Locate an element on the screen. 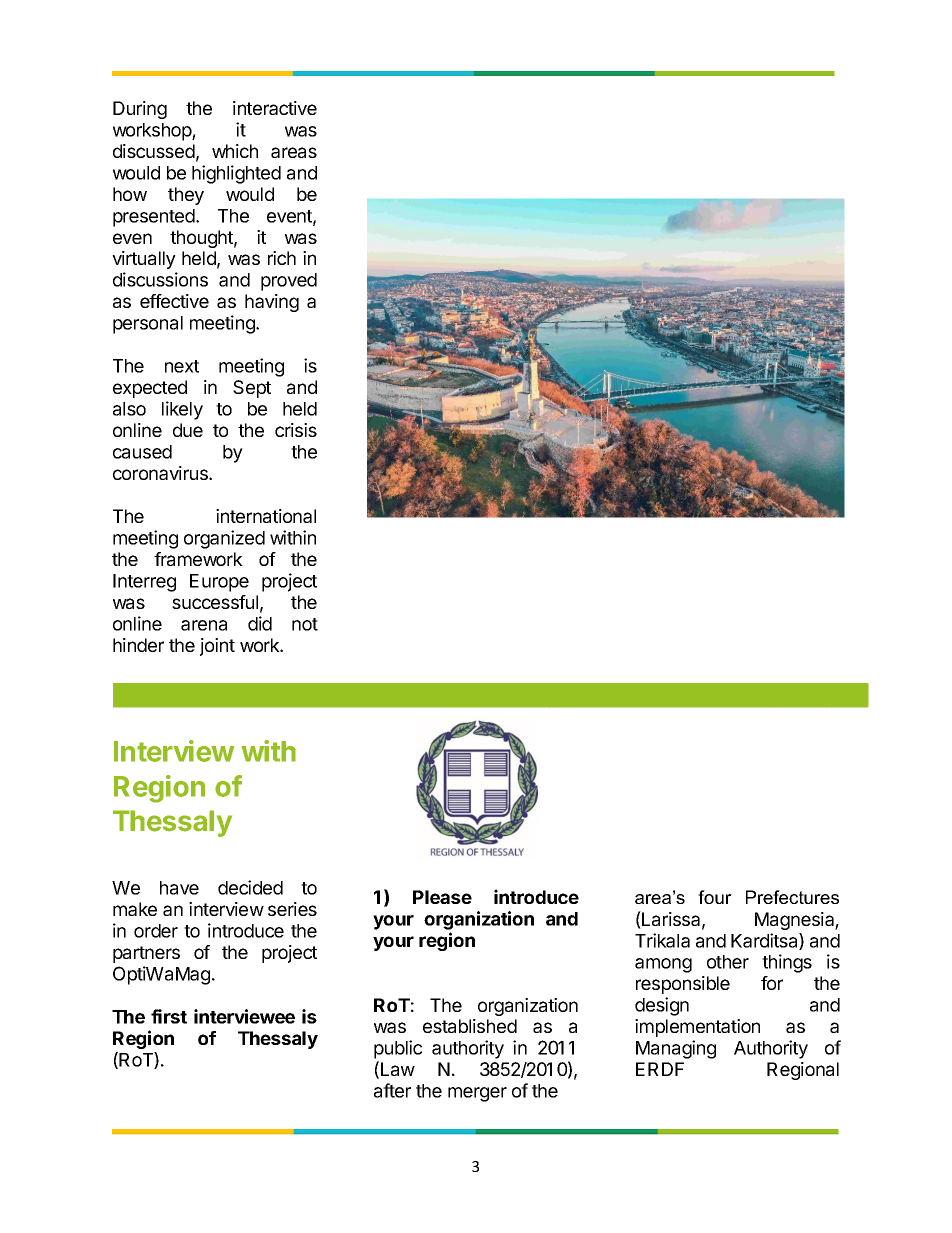  which is located at coordinates (235, 151).
